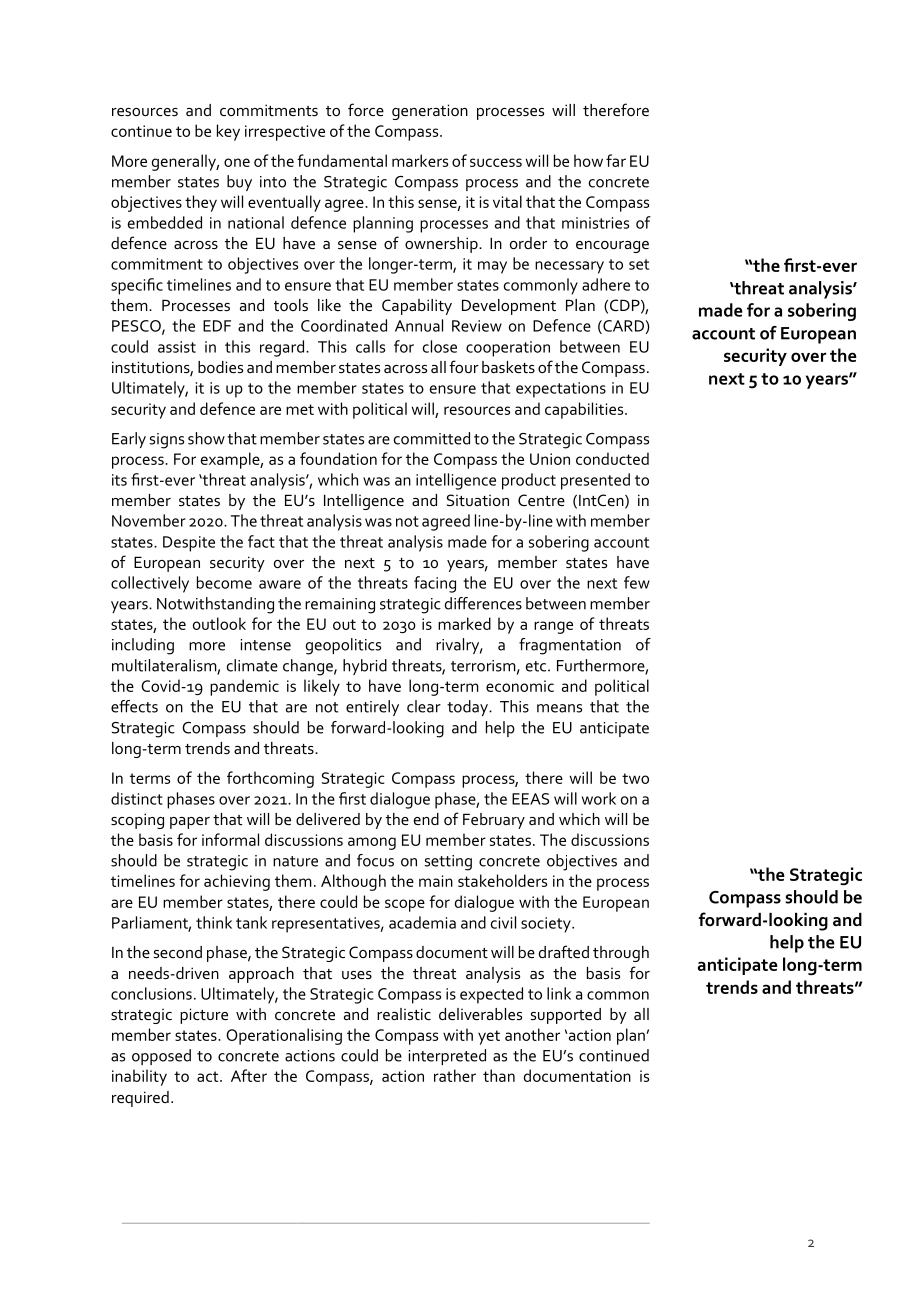 This document has width=924, height=1308. Describe the element at coordinates (338, 458) in the document. I see `foundation` at that location.
